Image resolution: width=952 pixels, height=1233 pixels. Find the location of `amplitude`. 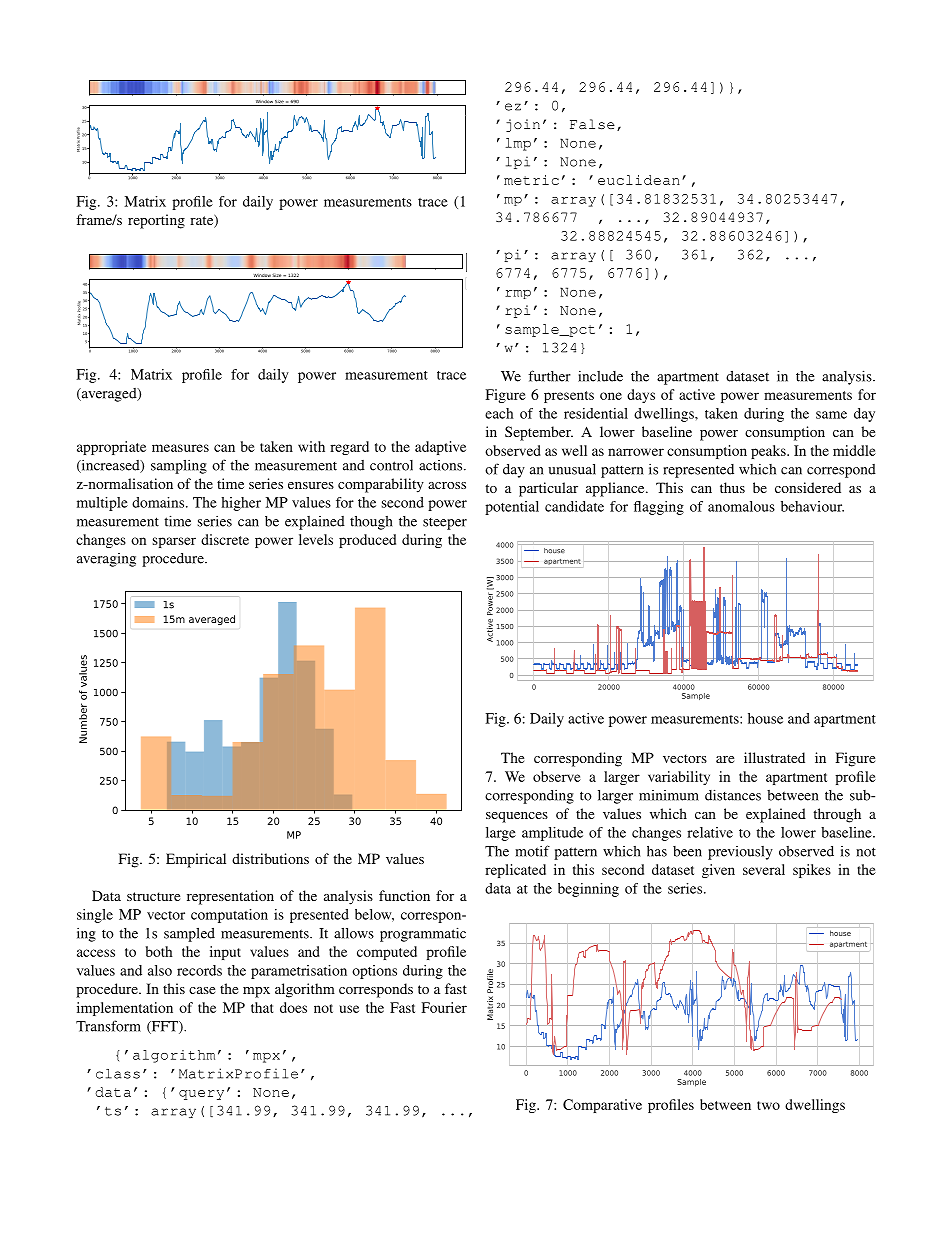

amplitude is located at coordinates (552, 834).
